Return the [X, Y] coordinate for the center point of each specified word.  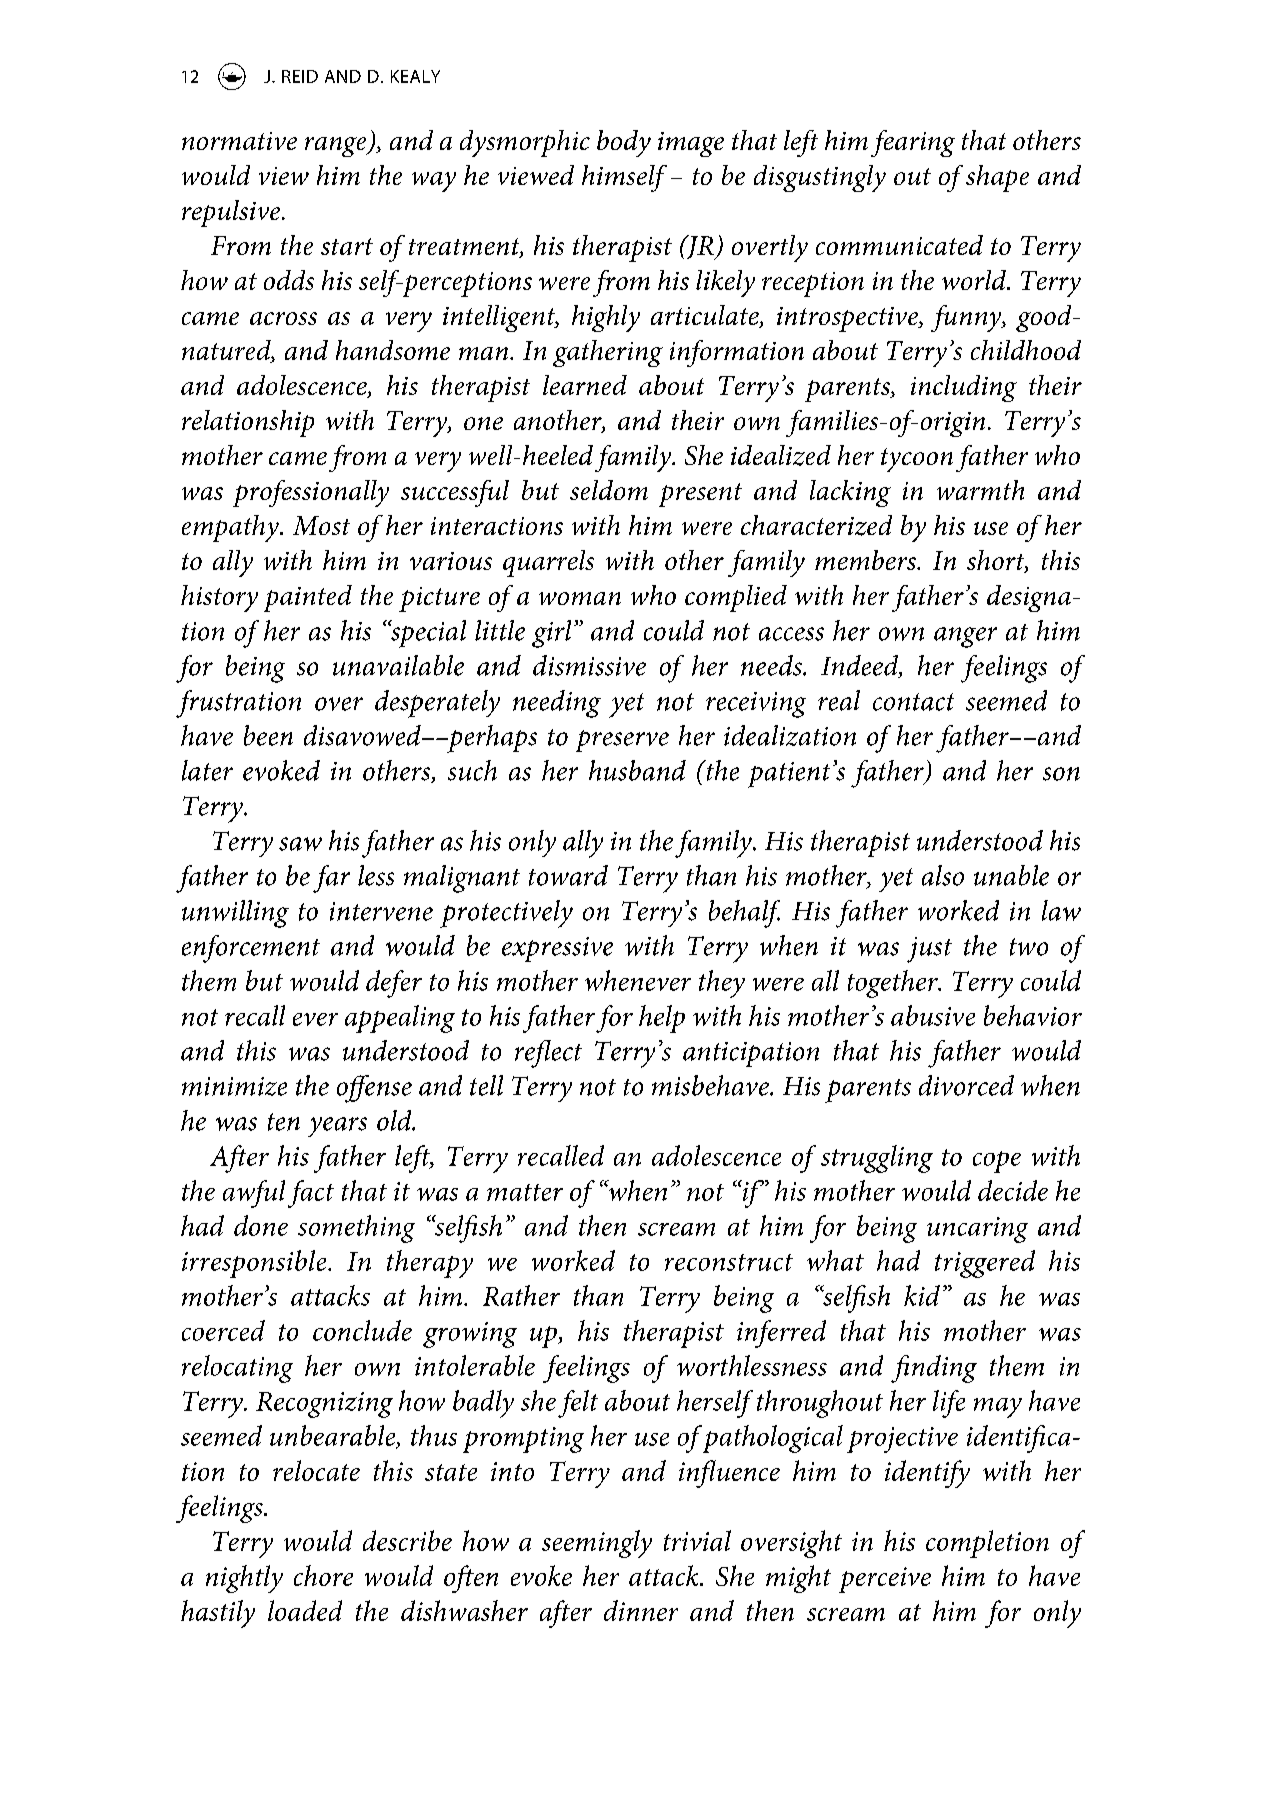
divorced [966, 1085]
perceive [885, 1580]
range [337, 147]
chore [323, 1575]
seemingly [597, 1544]
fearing [913, 143]
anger [965, 637]
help [662, 1019]
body [624, 143]
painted [308, 598]
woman [580, 598]
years [337, 1127]
